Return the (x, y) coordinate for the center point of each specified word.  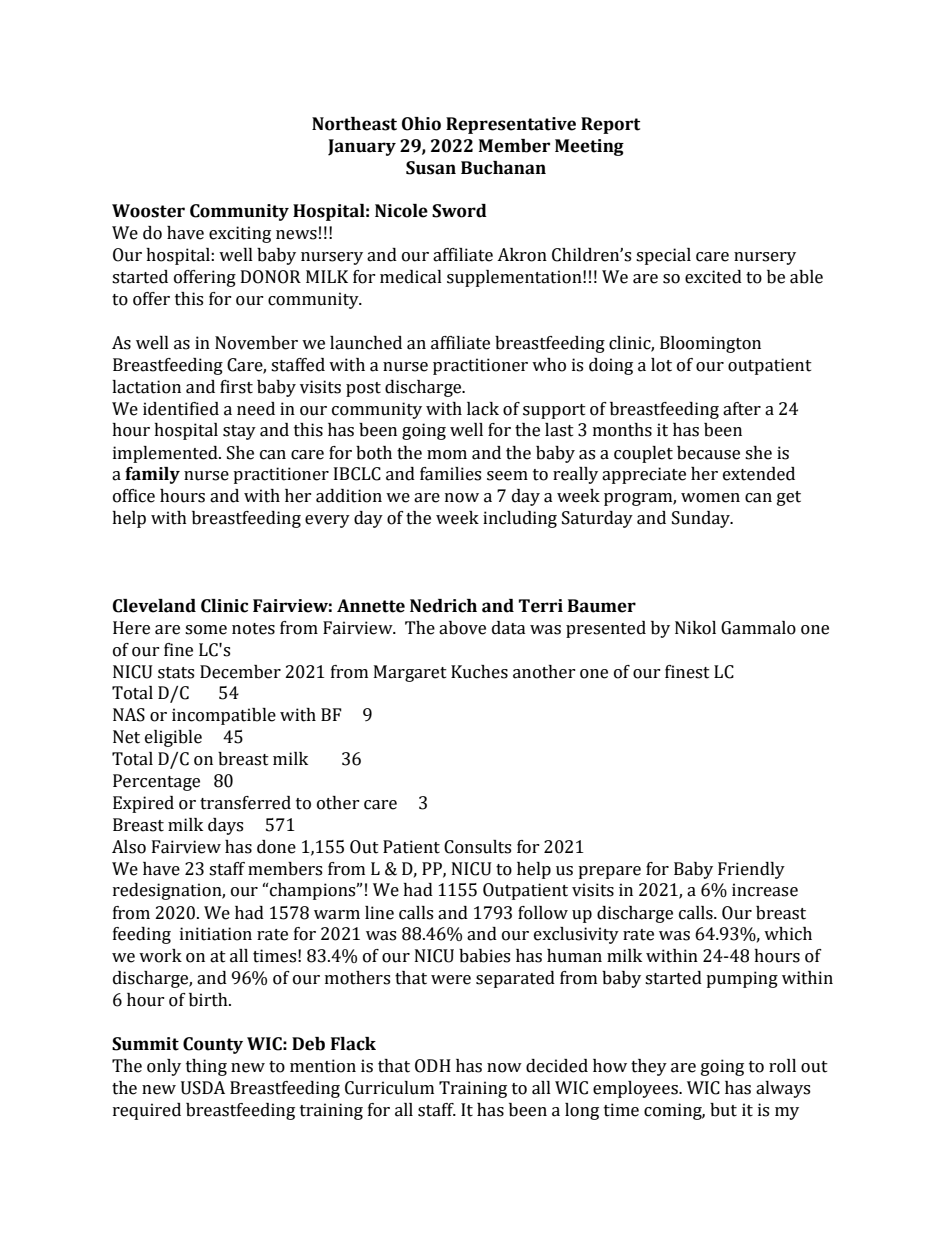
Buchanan (503, 168)
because (708, 453)
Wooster (148, 211)
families (450, 474)
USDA (203, 1088)
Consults (477, 847)
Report (610, 125)
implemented (166, 454)
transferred (245, 803)
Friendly (751, 870)
